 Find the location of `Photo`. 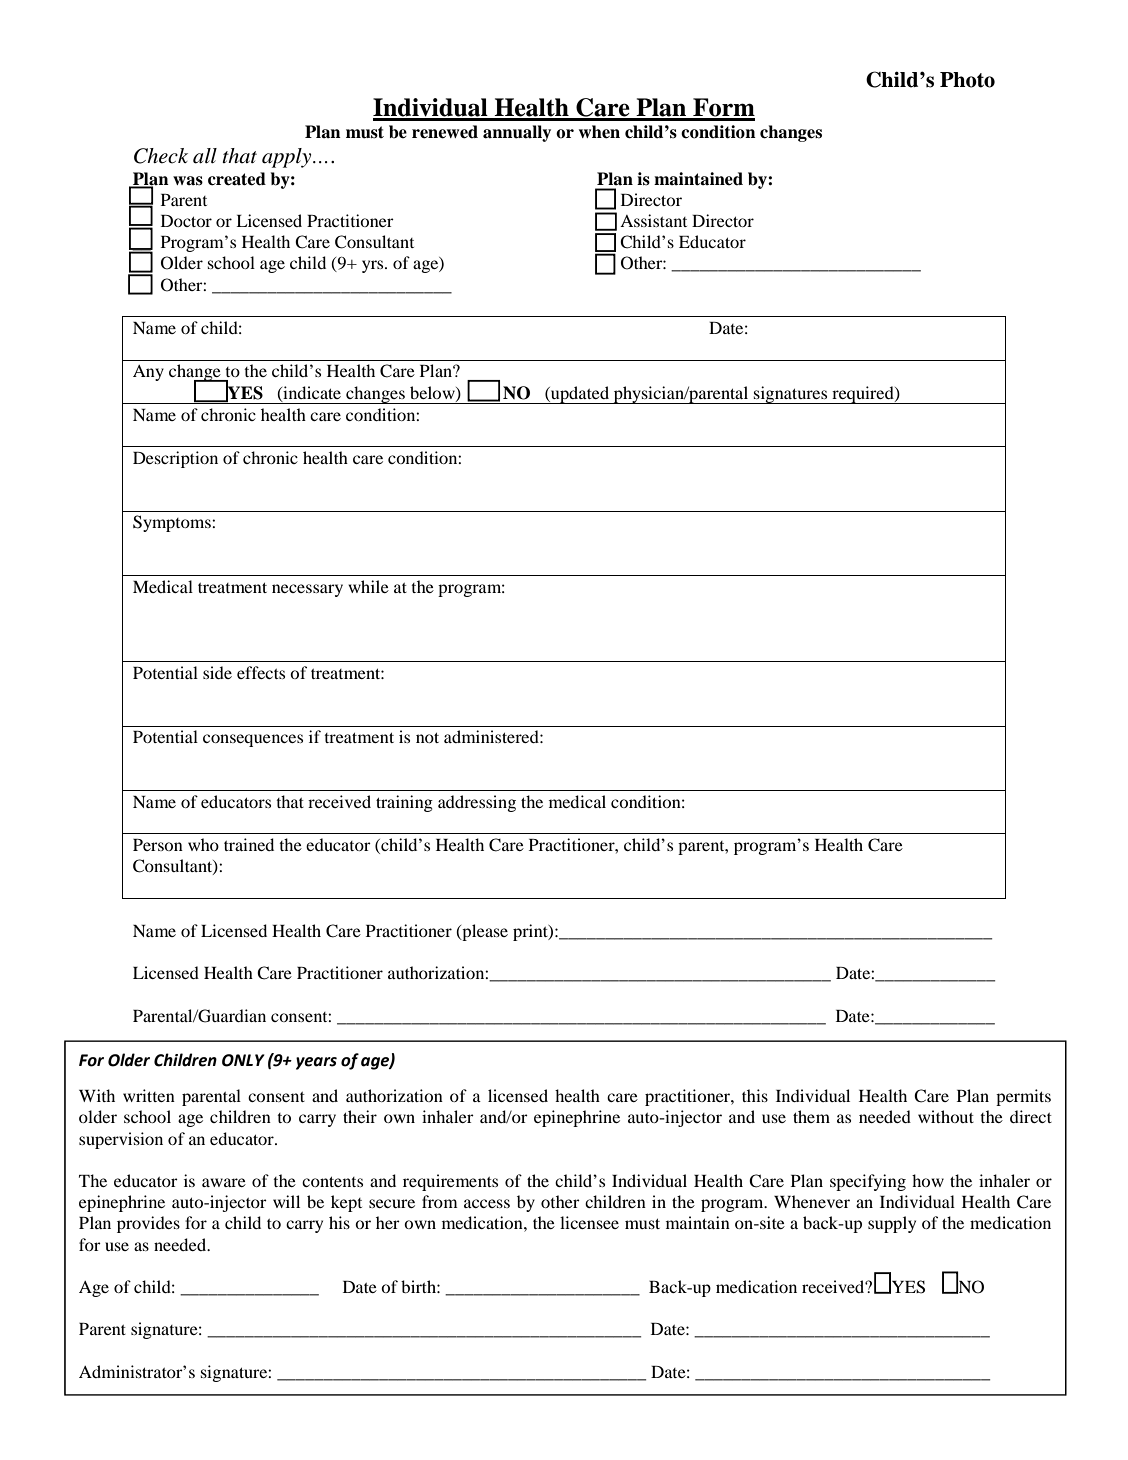

Photo is located at coordinates (967, 80).
